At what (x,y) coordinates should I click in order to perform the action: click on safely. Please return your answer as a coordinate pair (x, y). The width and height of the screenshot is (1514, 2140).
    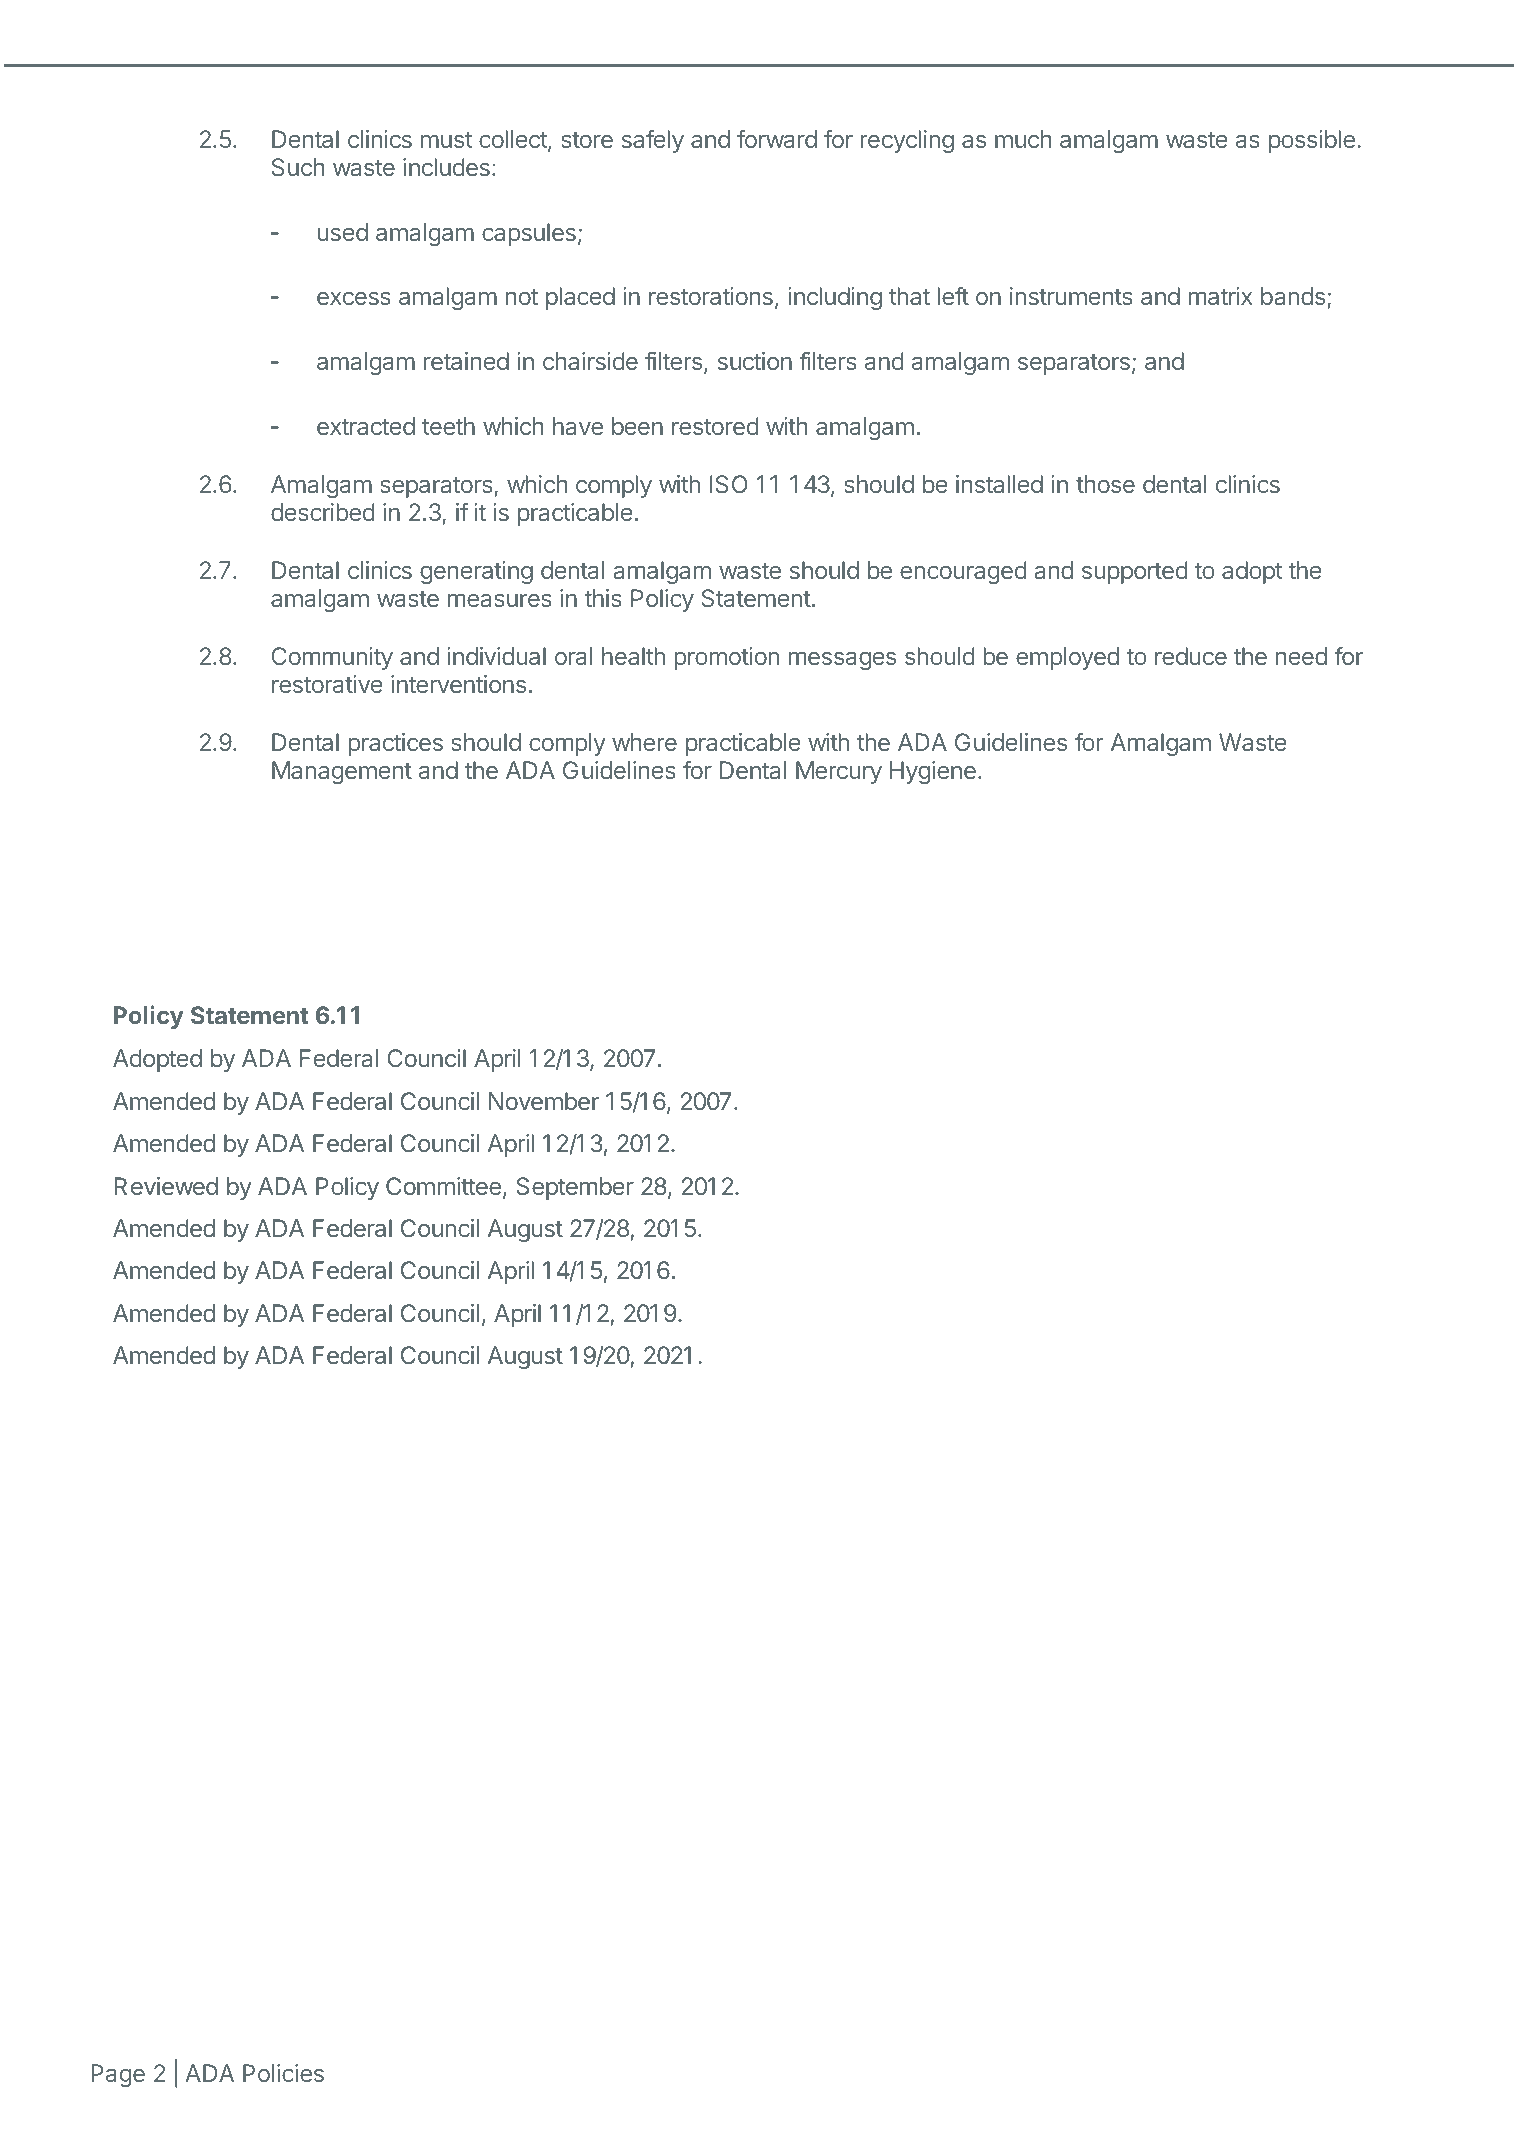
    Looking at the image, I should click on (653, 141).
